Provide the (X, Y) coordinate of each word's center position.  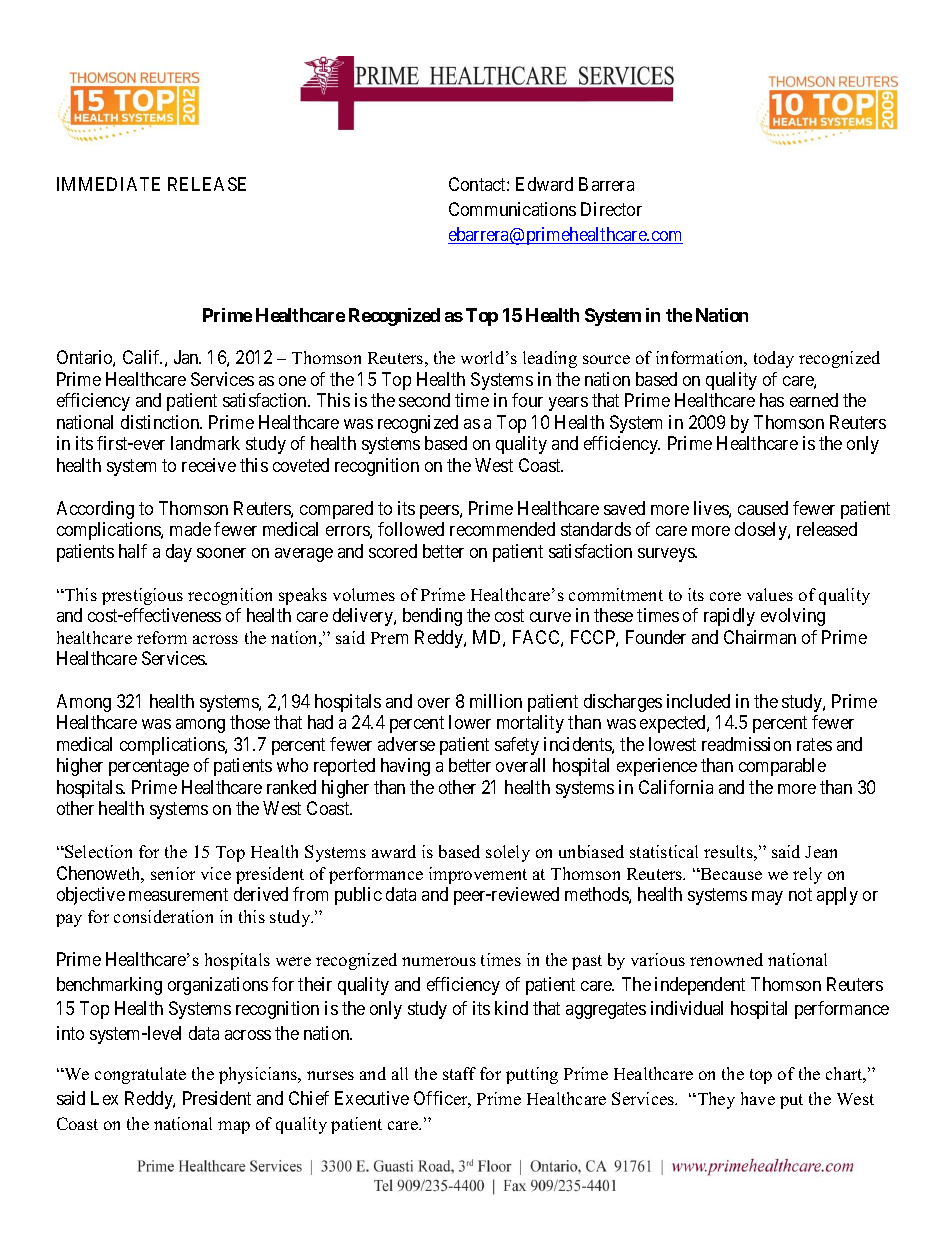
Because (730, 874)
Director (611, 209)
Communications (512, 209)
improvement (478, 875)
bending (432, 617)
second (424, 400)
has (772, 400)
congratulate (140, 1075)
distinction (161, 422)
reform (162, 637)
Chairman (760, 637)
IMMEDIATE (108, 184)
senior (173, 873)
